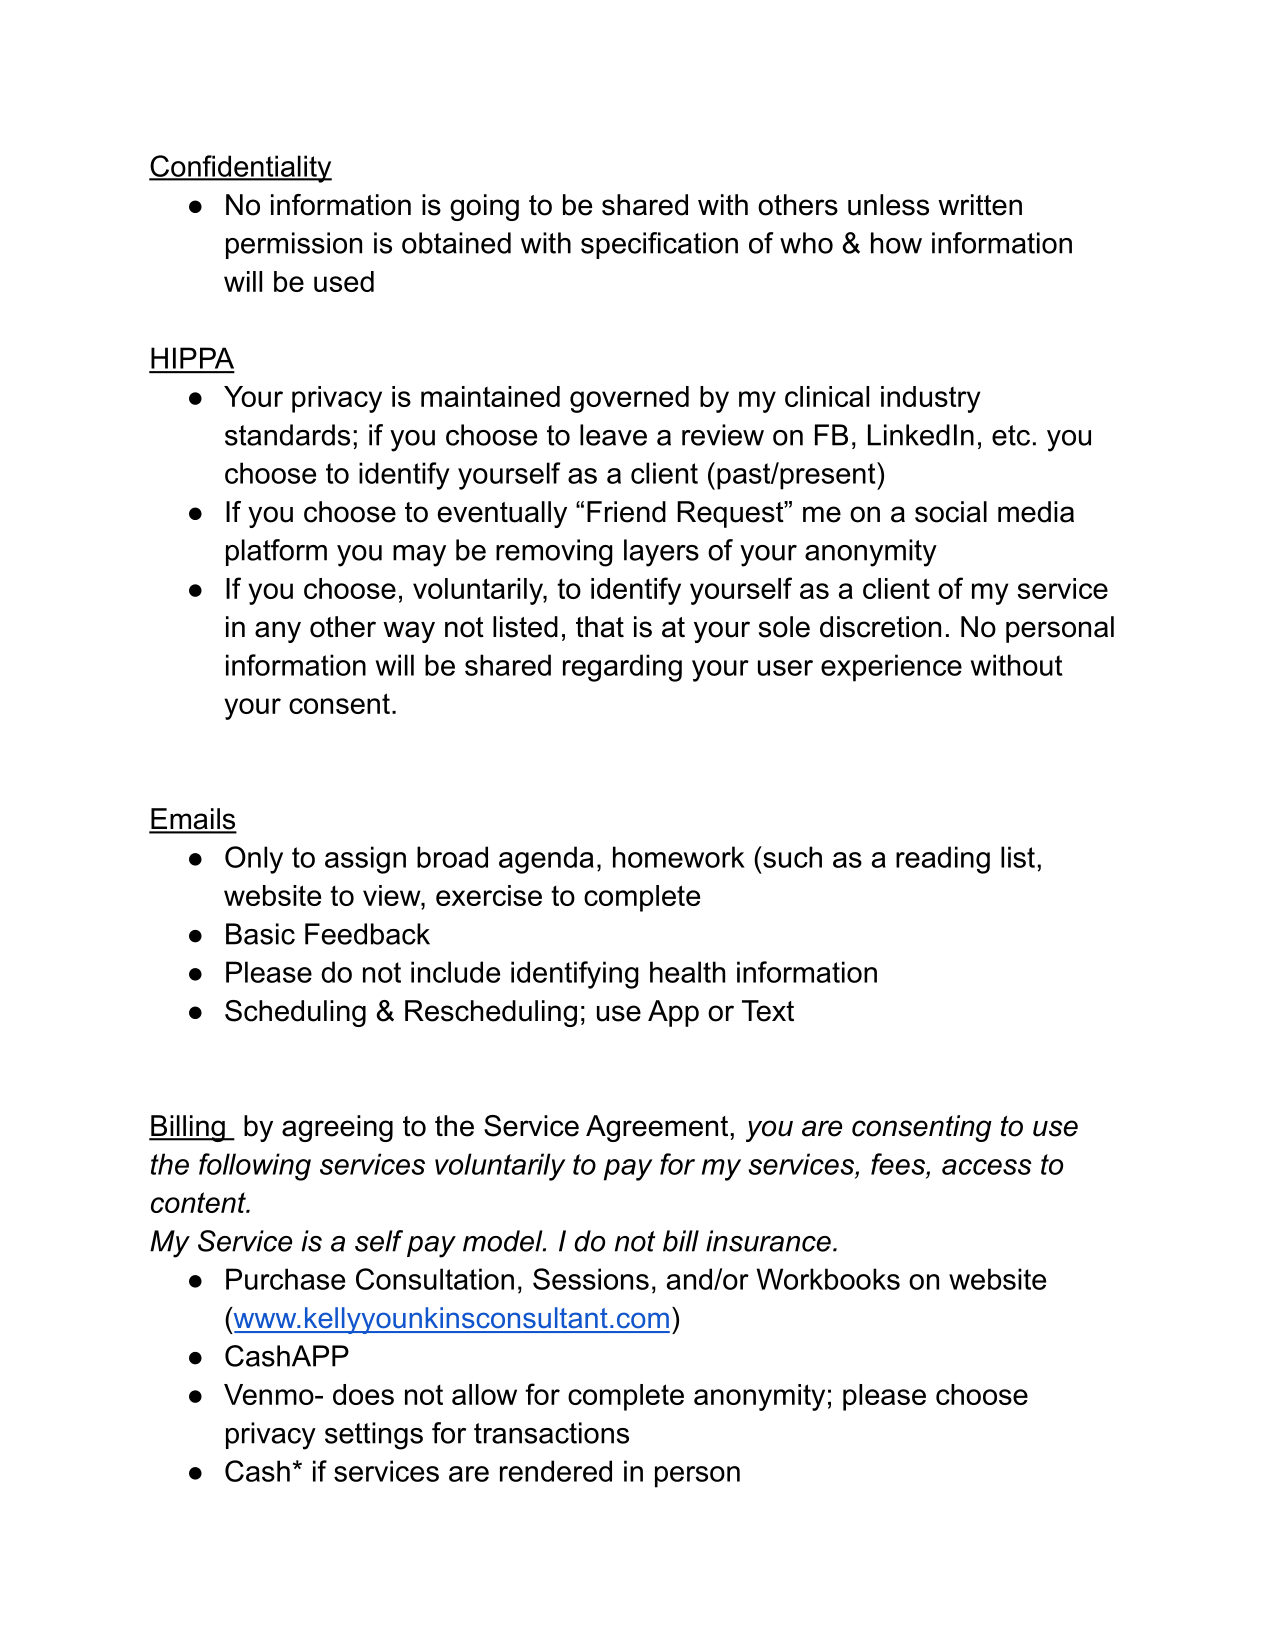  Describe the element at coordinates (374, 1436) in the image. I see `settings` at that location.
